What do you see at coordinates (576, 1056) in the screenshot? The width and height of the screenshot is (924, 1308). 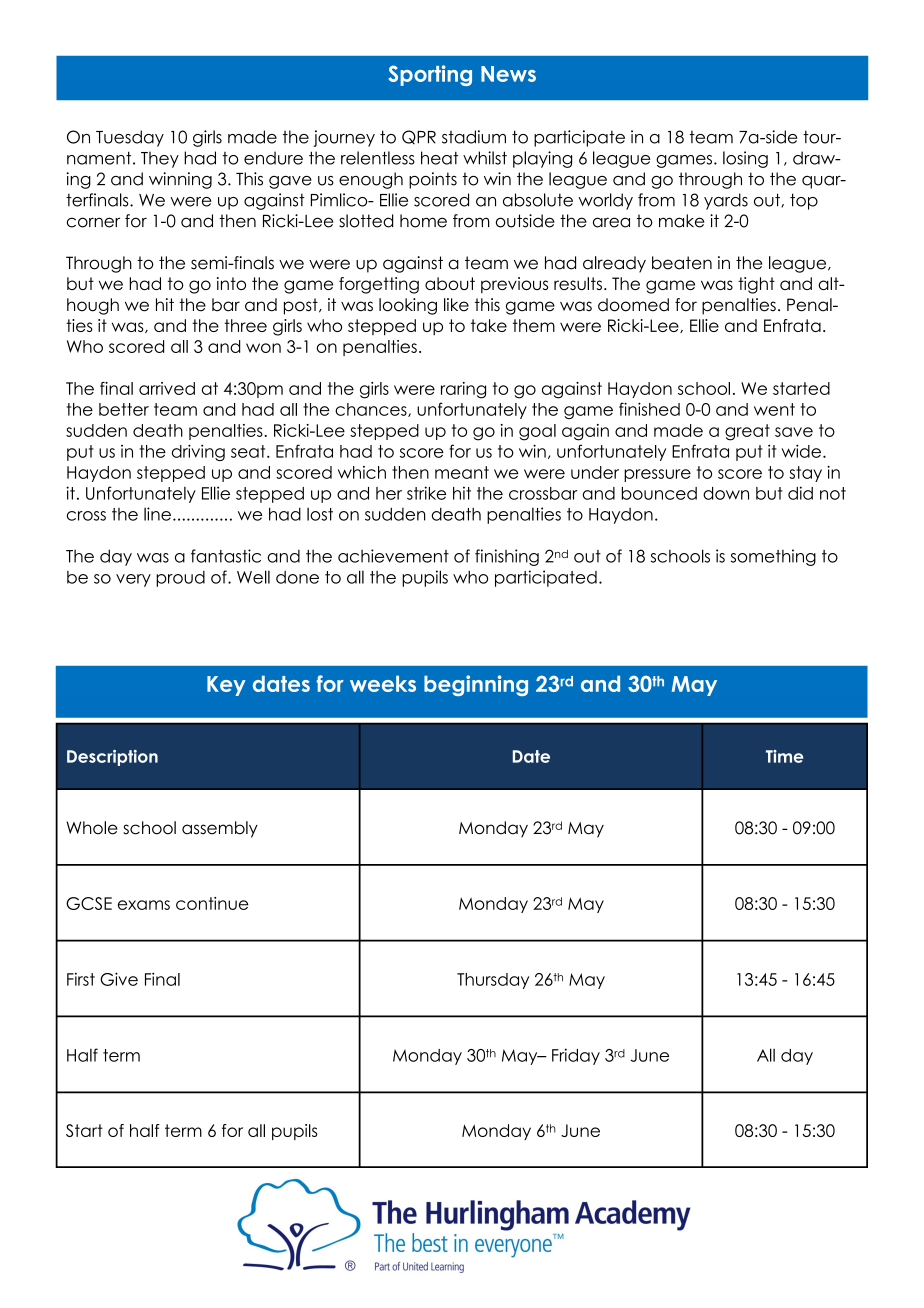 I see `Friday` at bounding box center [576, 1056].
